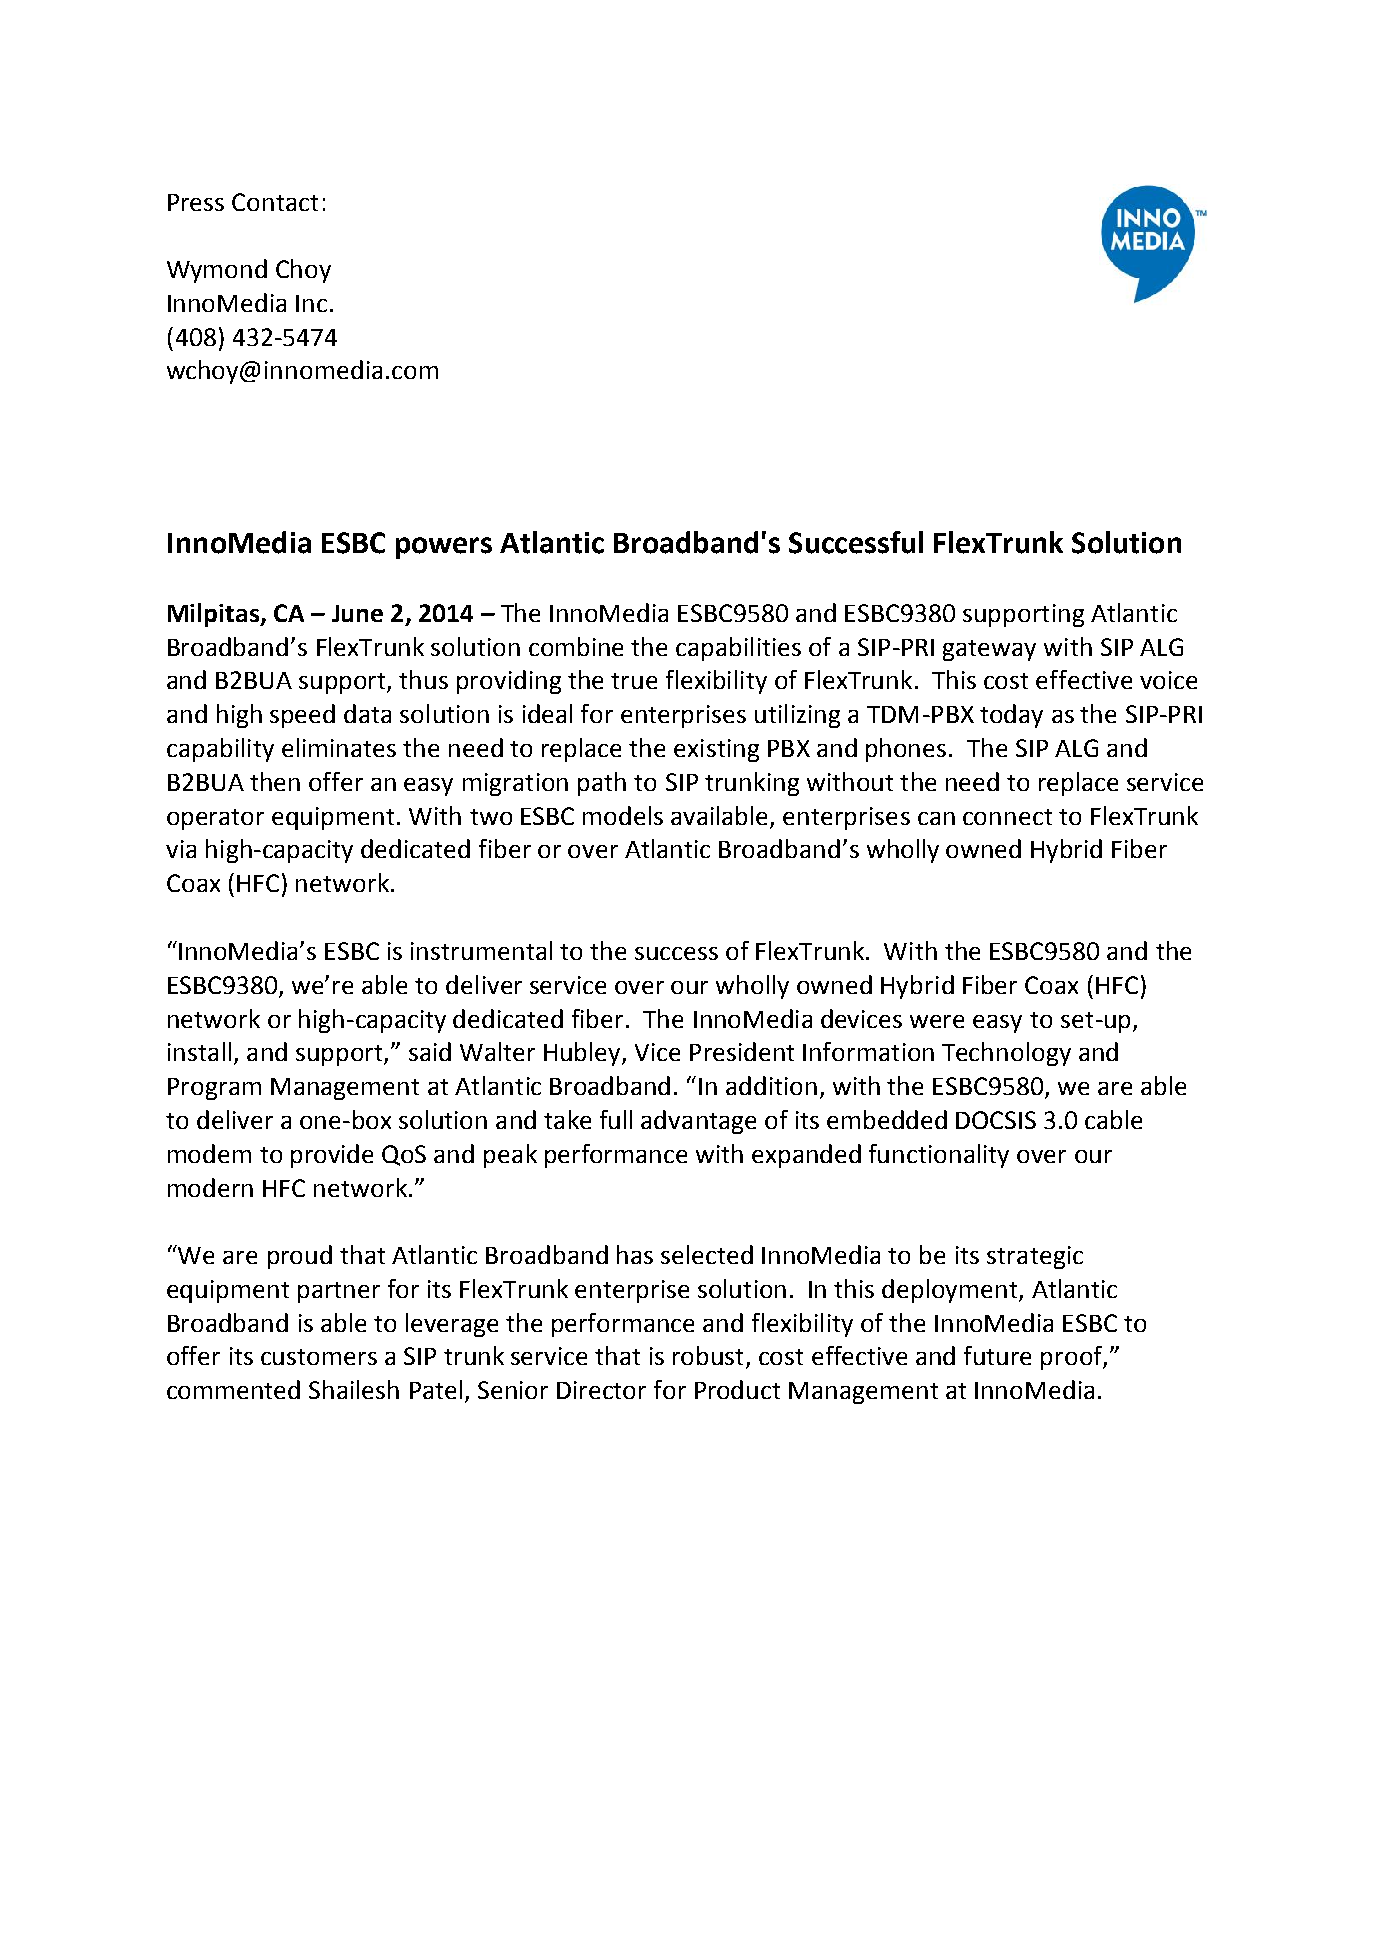  I want to click on Contact, so click(275, 202).
